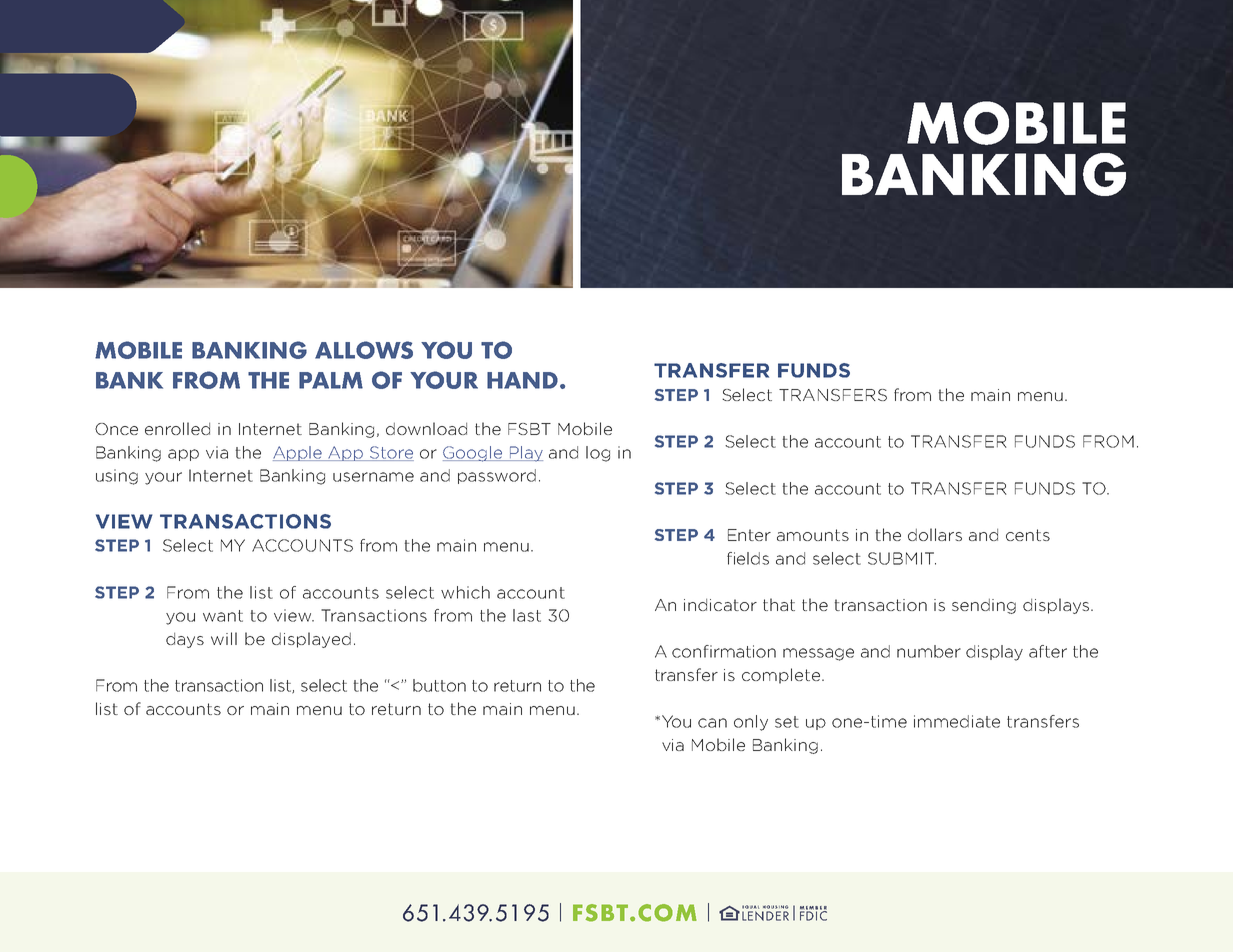  I want to click on EQUAL, so click(750, 907).
